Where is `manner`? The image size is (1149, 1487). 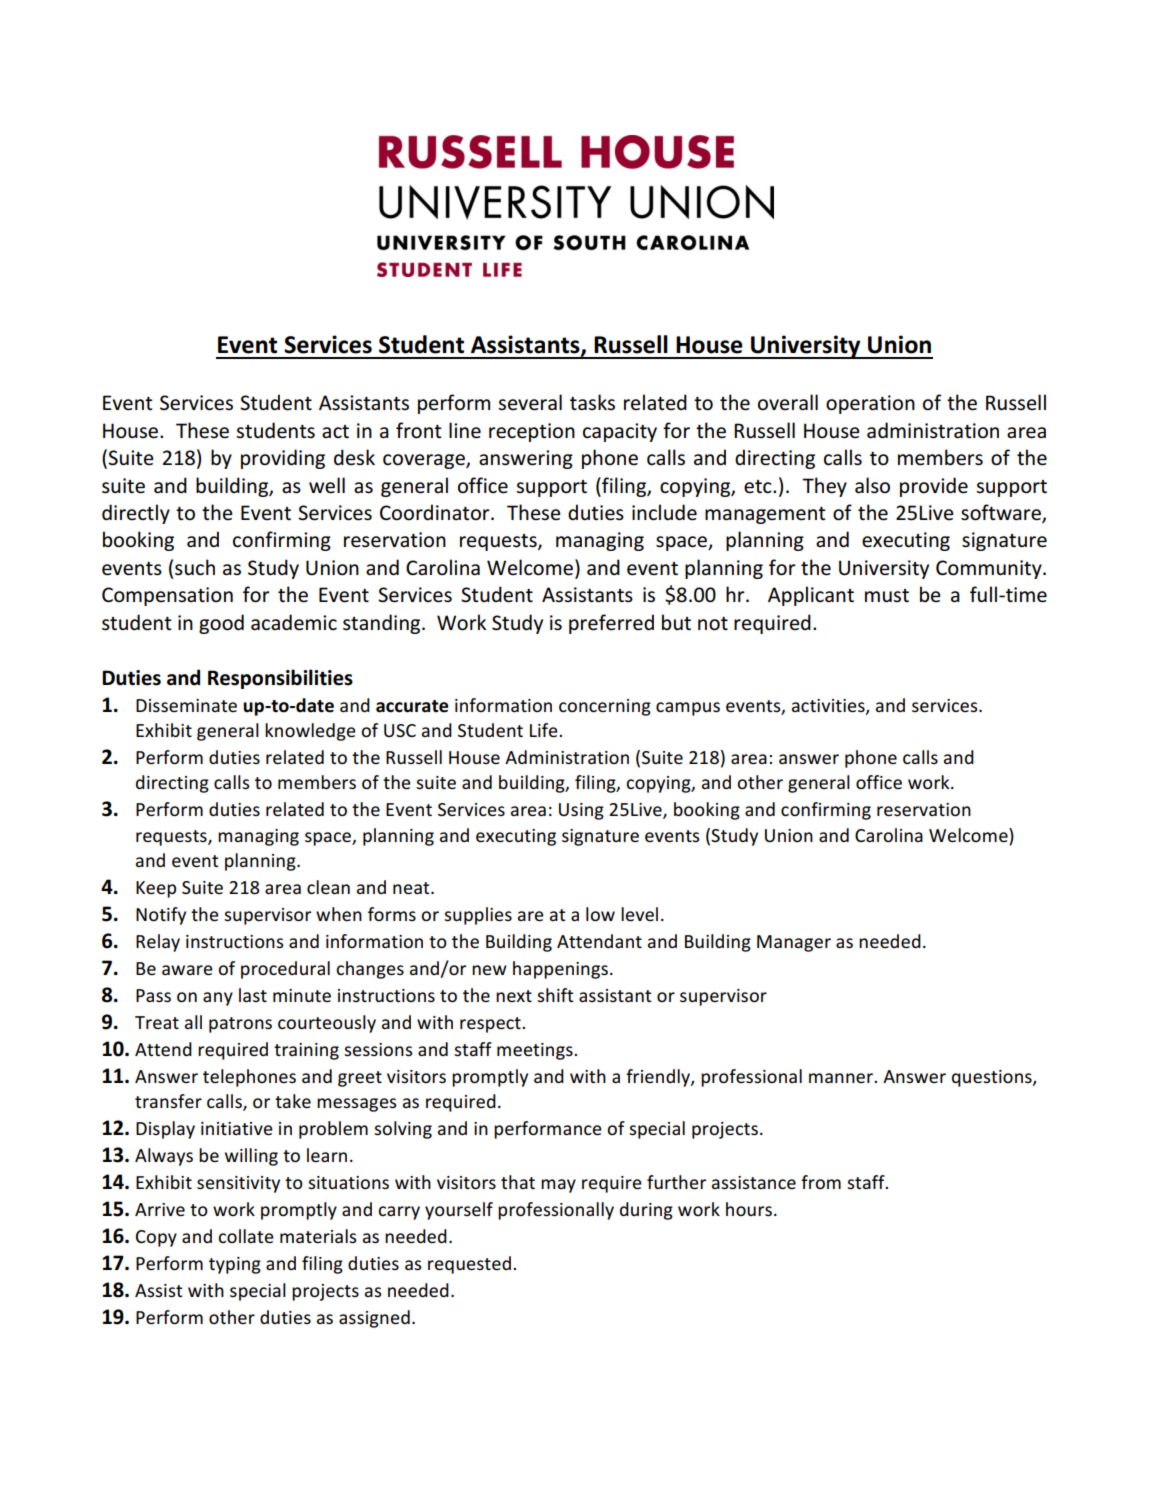 manner is located at coordinates (842, 1078).
